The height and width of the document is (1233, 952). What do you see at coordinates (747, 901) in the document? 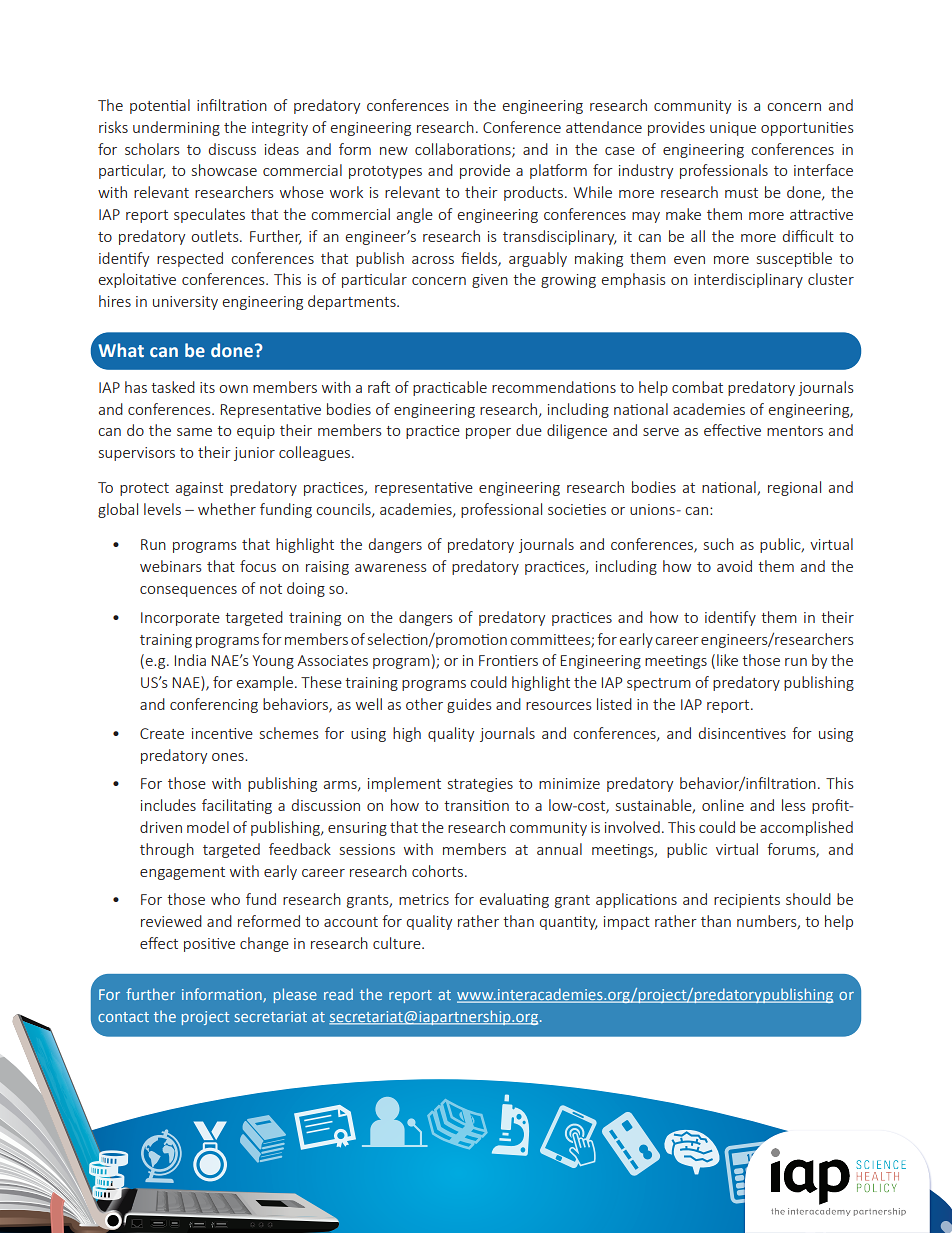
I see `recipients` at bounding box center [747, 901].
